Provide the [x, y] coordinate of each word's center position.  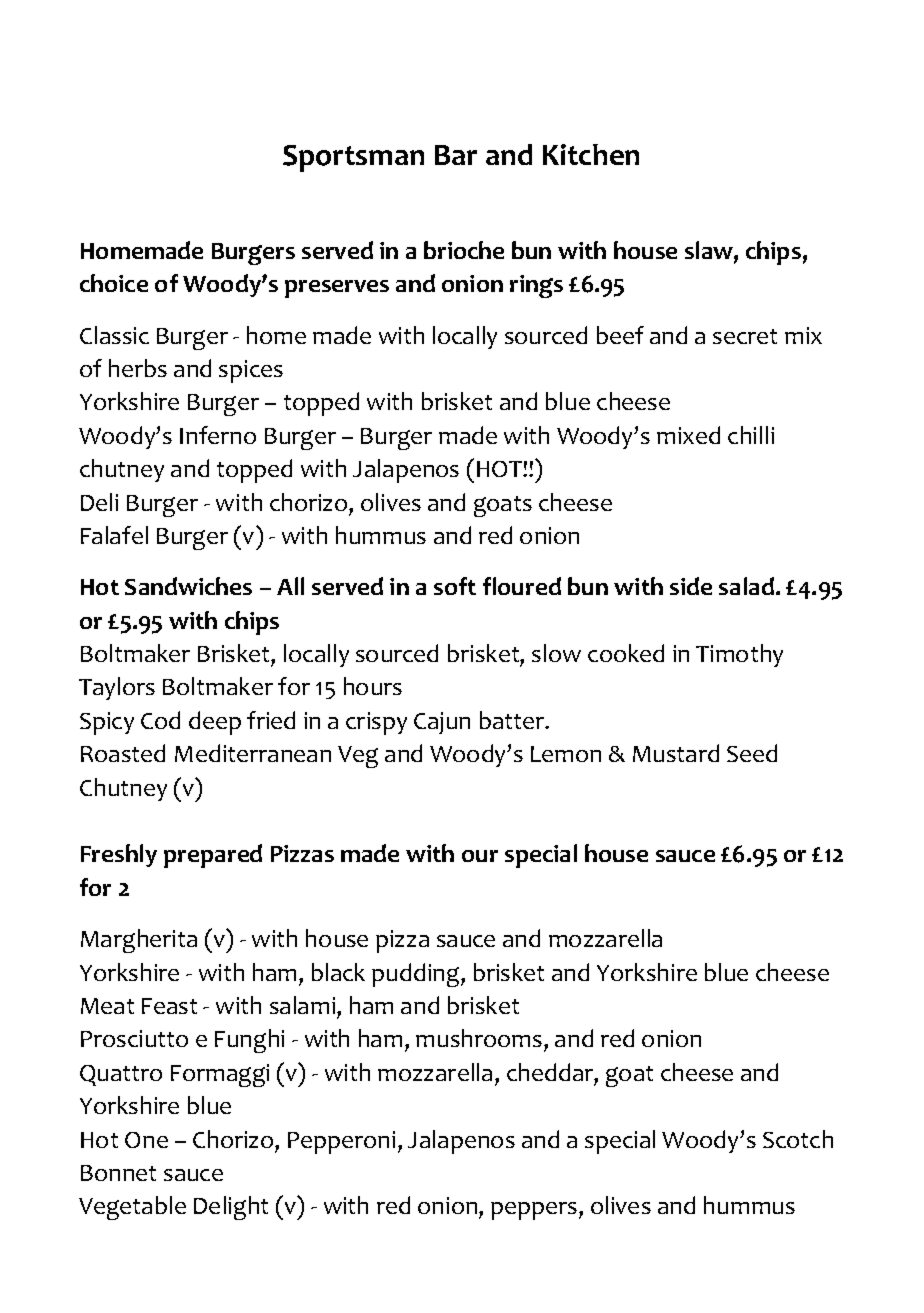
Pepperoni [341, 1142]
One [146, 1140]
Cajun [442, 723]
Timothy [739, 655]
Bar [456, 155]
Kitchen [591, 154]
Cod [160, 720]
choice [114, 283]
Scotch [798, 1139]
